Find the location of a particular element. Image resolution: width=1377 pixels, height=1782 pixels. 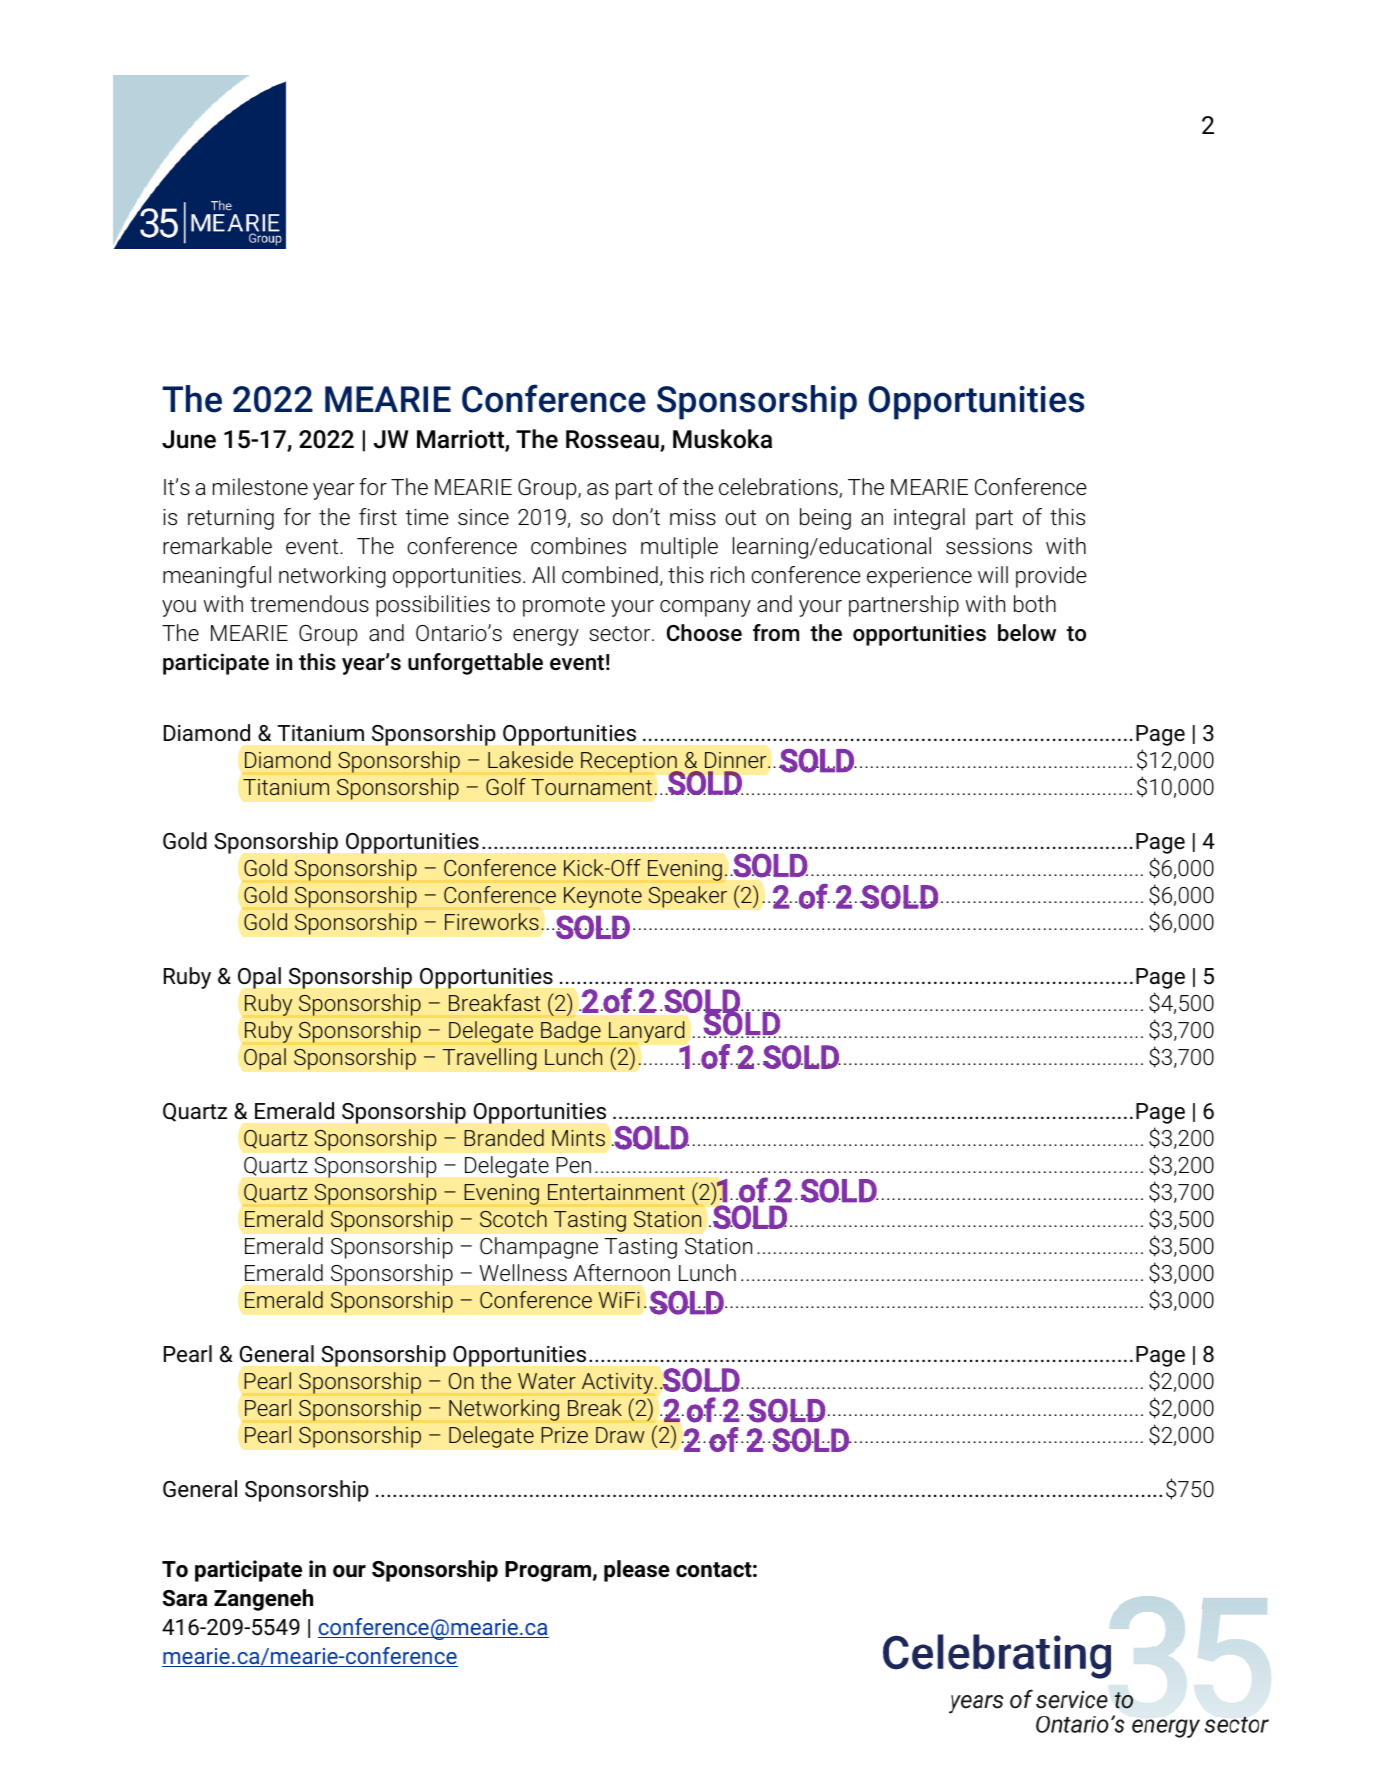

Entertainment is located at coordinates (616, 1192).
